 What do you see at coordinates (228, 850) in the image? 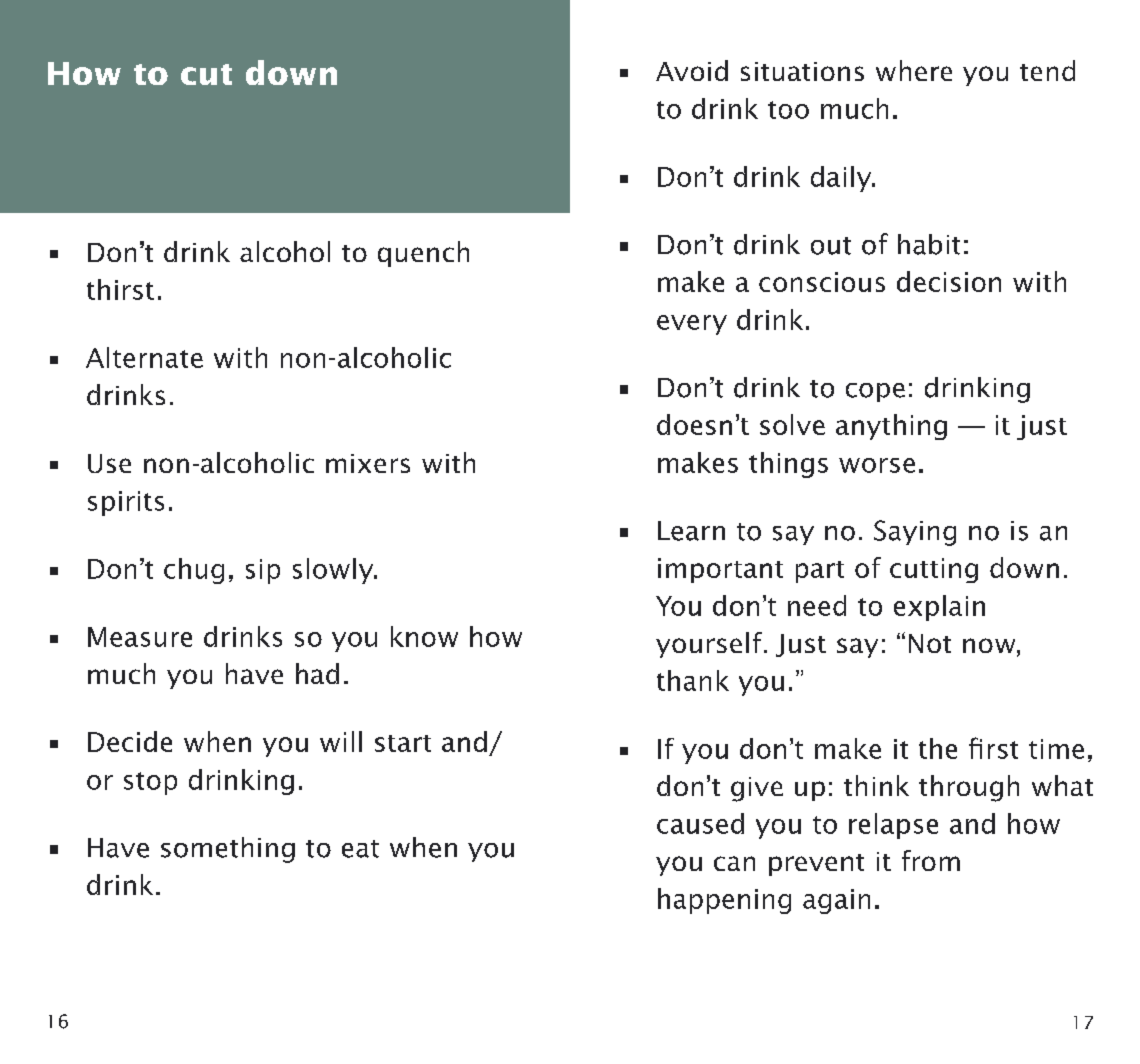
I see `something` at bounding box center [228, 850].
